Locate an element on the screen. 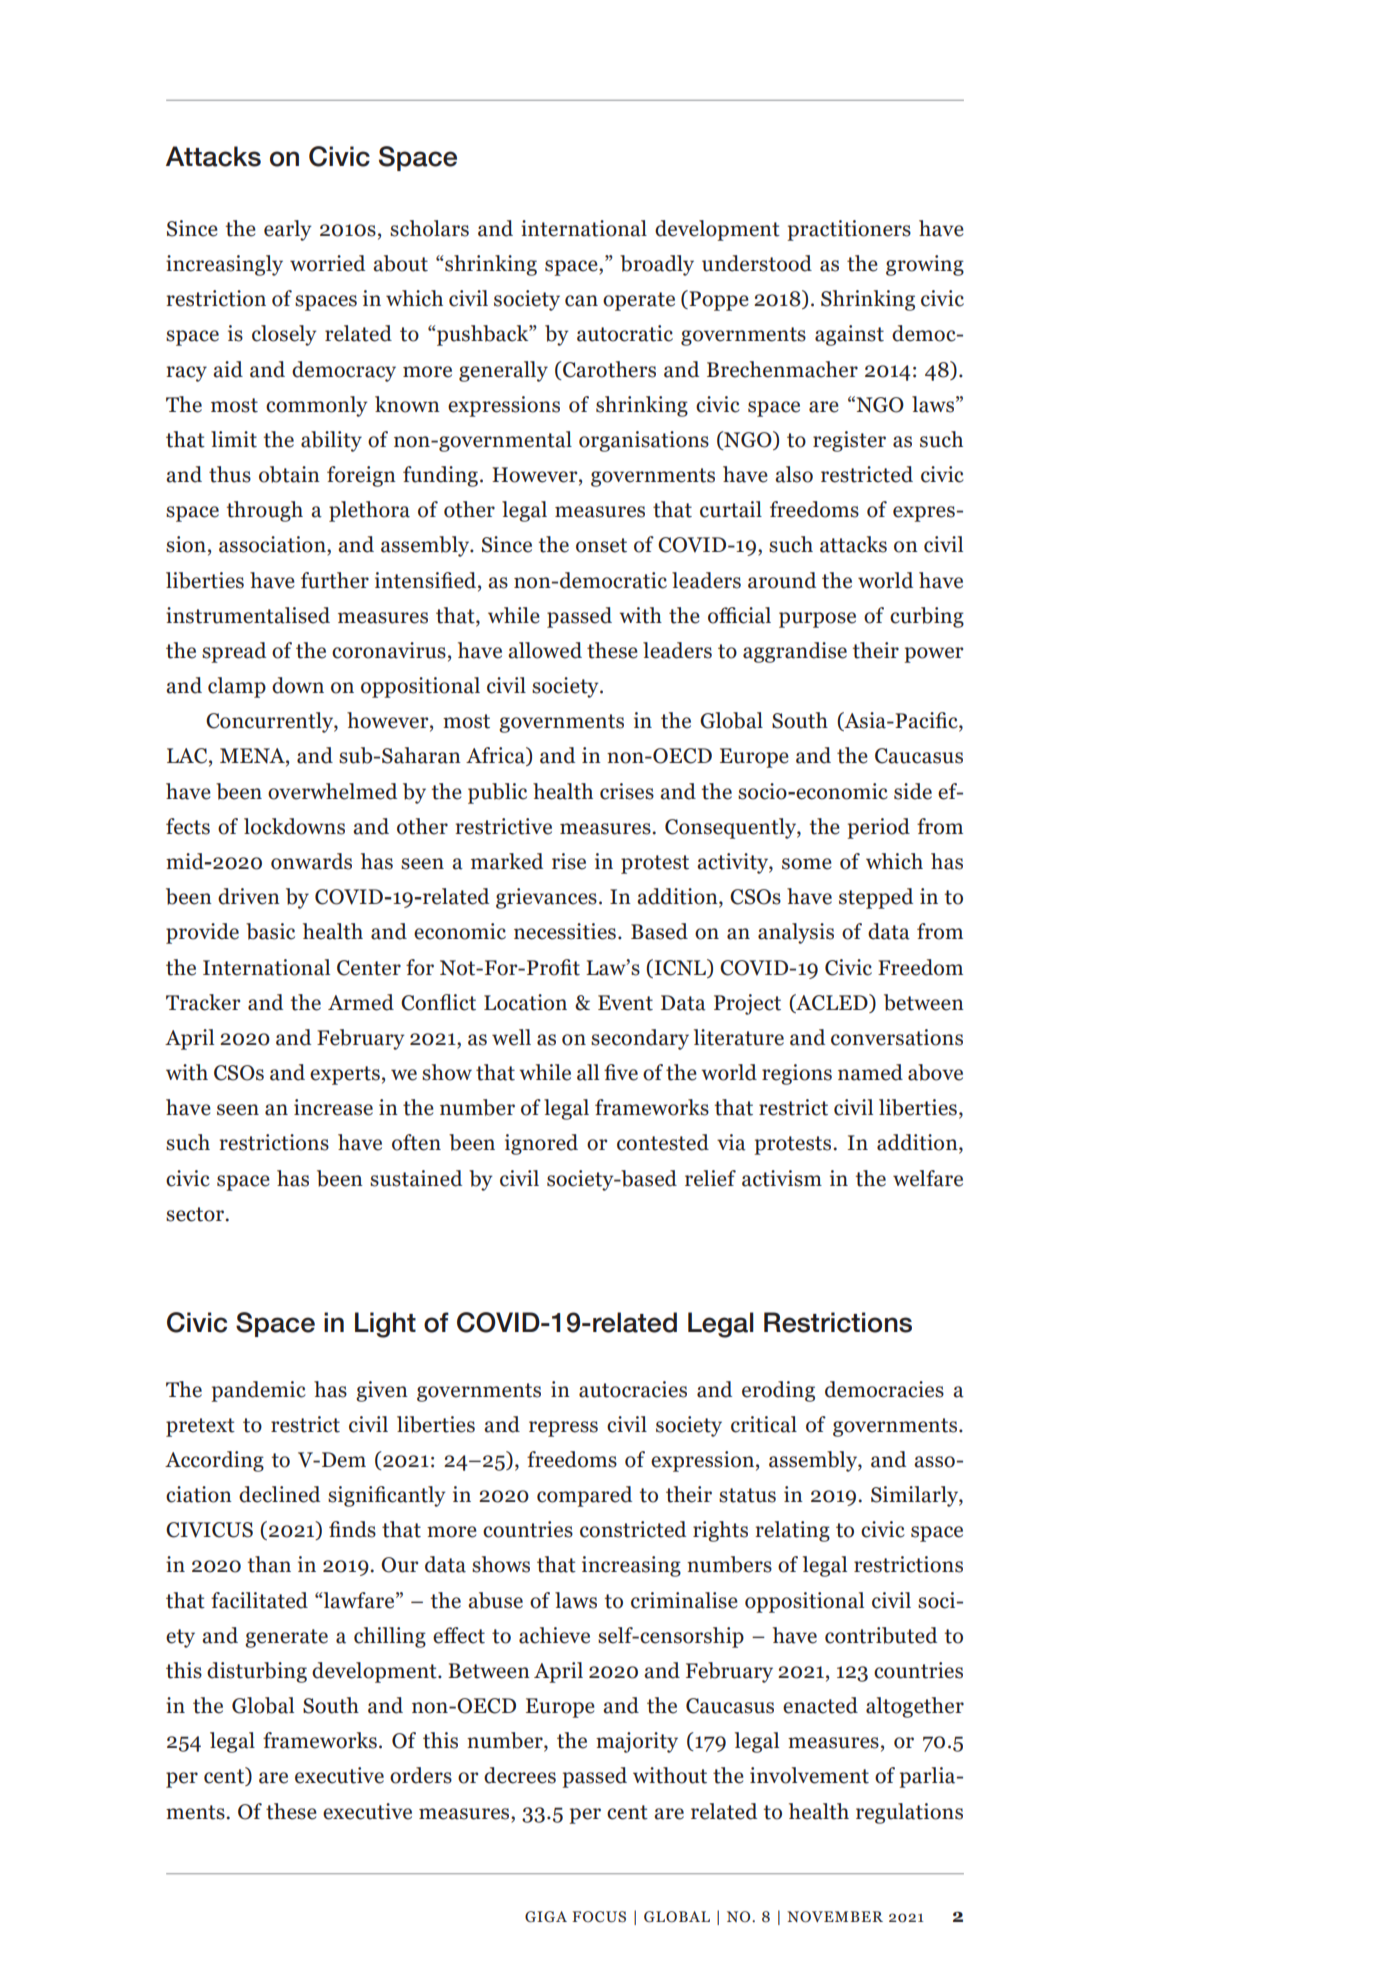  overwhelmed is located at coordinates (332, 791).
